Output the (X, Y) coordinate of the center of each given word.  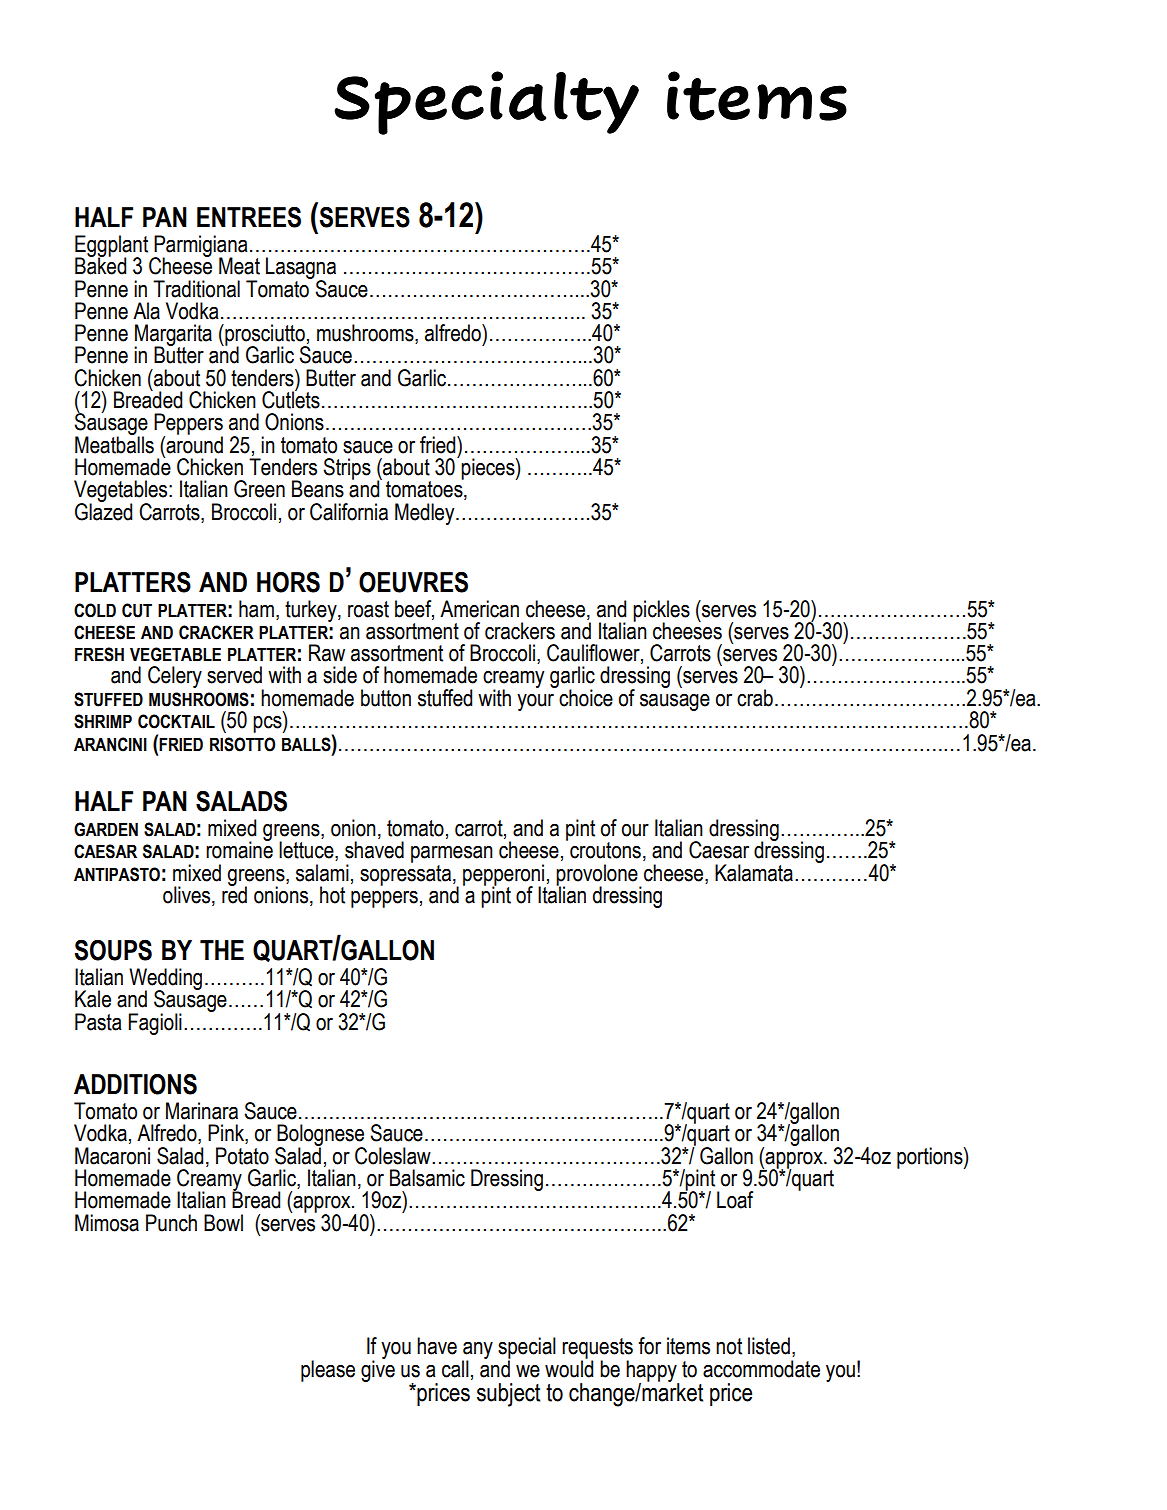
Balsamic (427, 1178)
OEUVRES (413, 582)
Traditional (196, 289)
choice (586, 698)
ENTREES (249, 217)
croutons (605, 850)
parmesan (452, 854)
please (328, 1371)
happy (652, 1372)
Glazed (103, 510)
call (455, 1369)
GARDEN (106, 829)
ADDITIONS (135, 1084)
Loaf (735, 1200)
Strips (347, 469)
